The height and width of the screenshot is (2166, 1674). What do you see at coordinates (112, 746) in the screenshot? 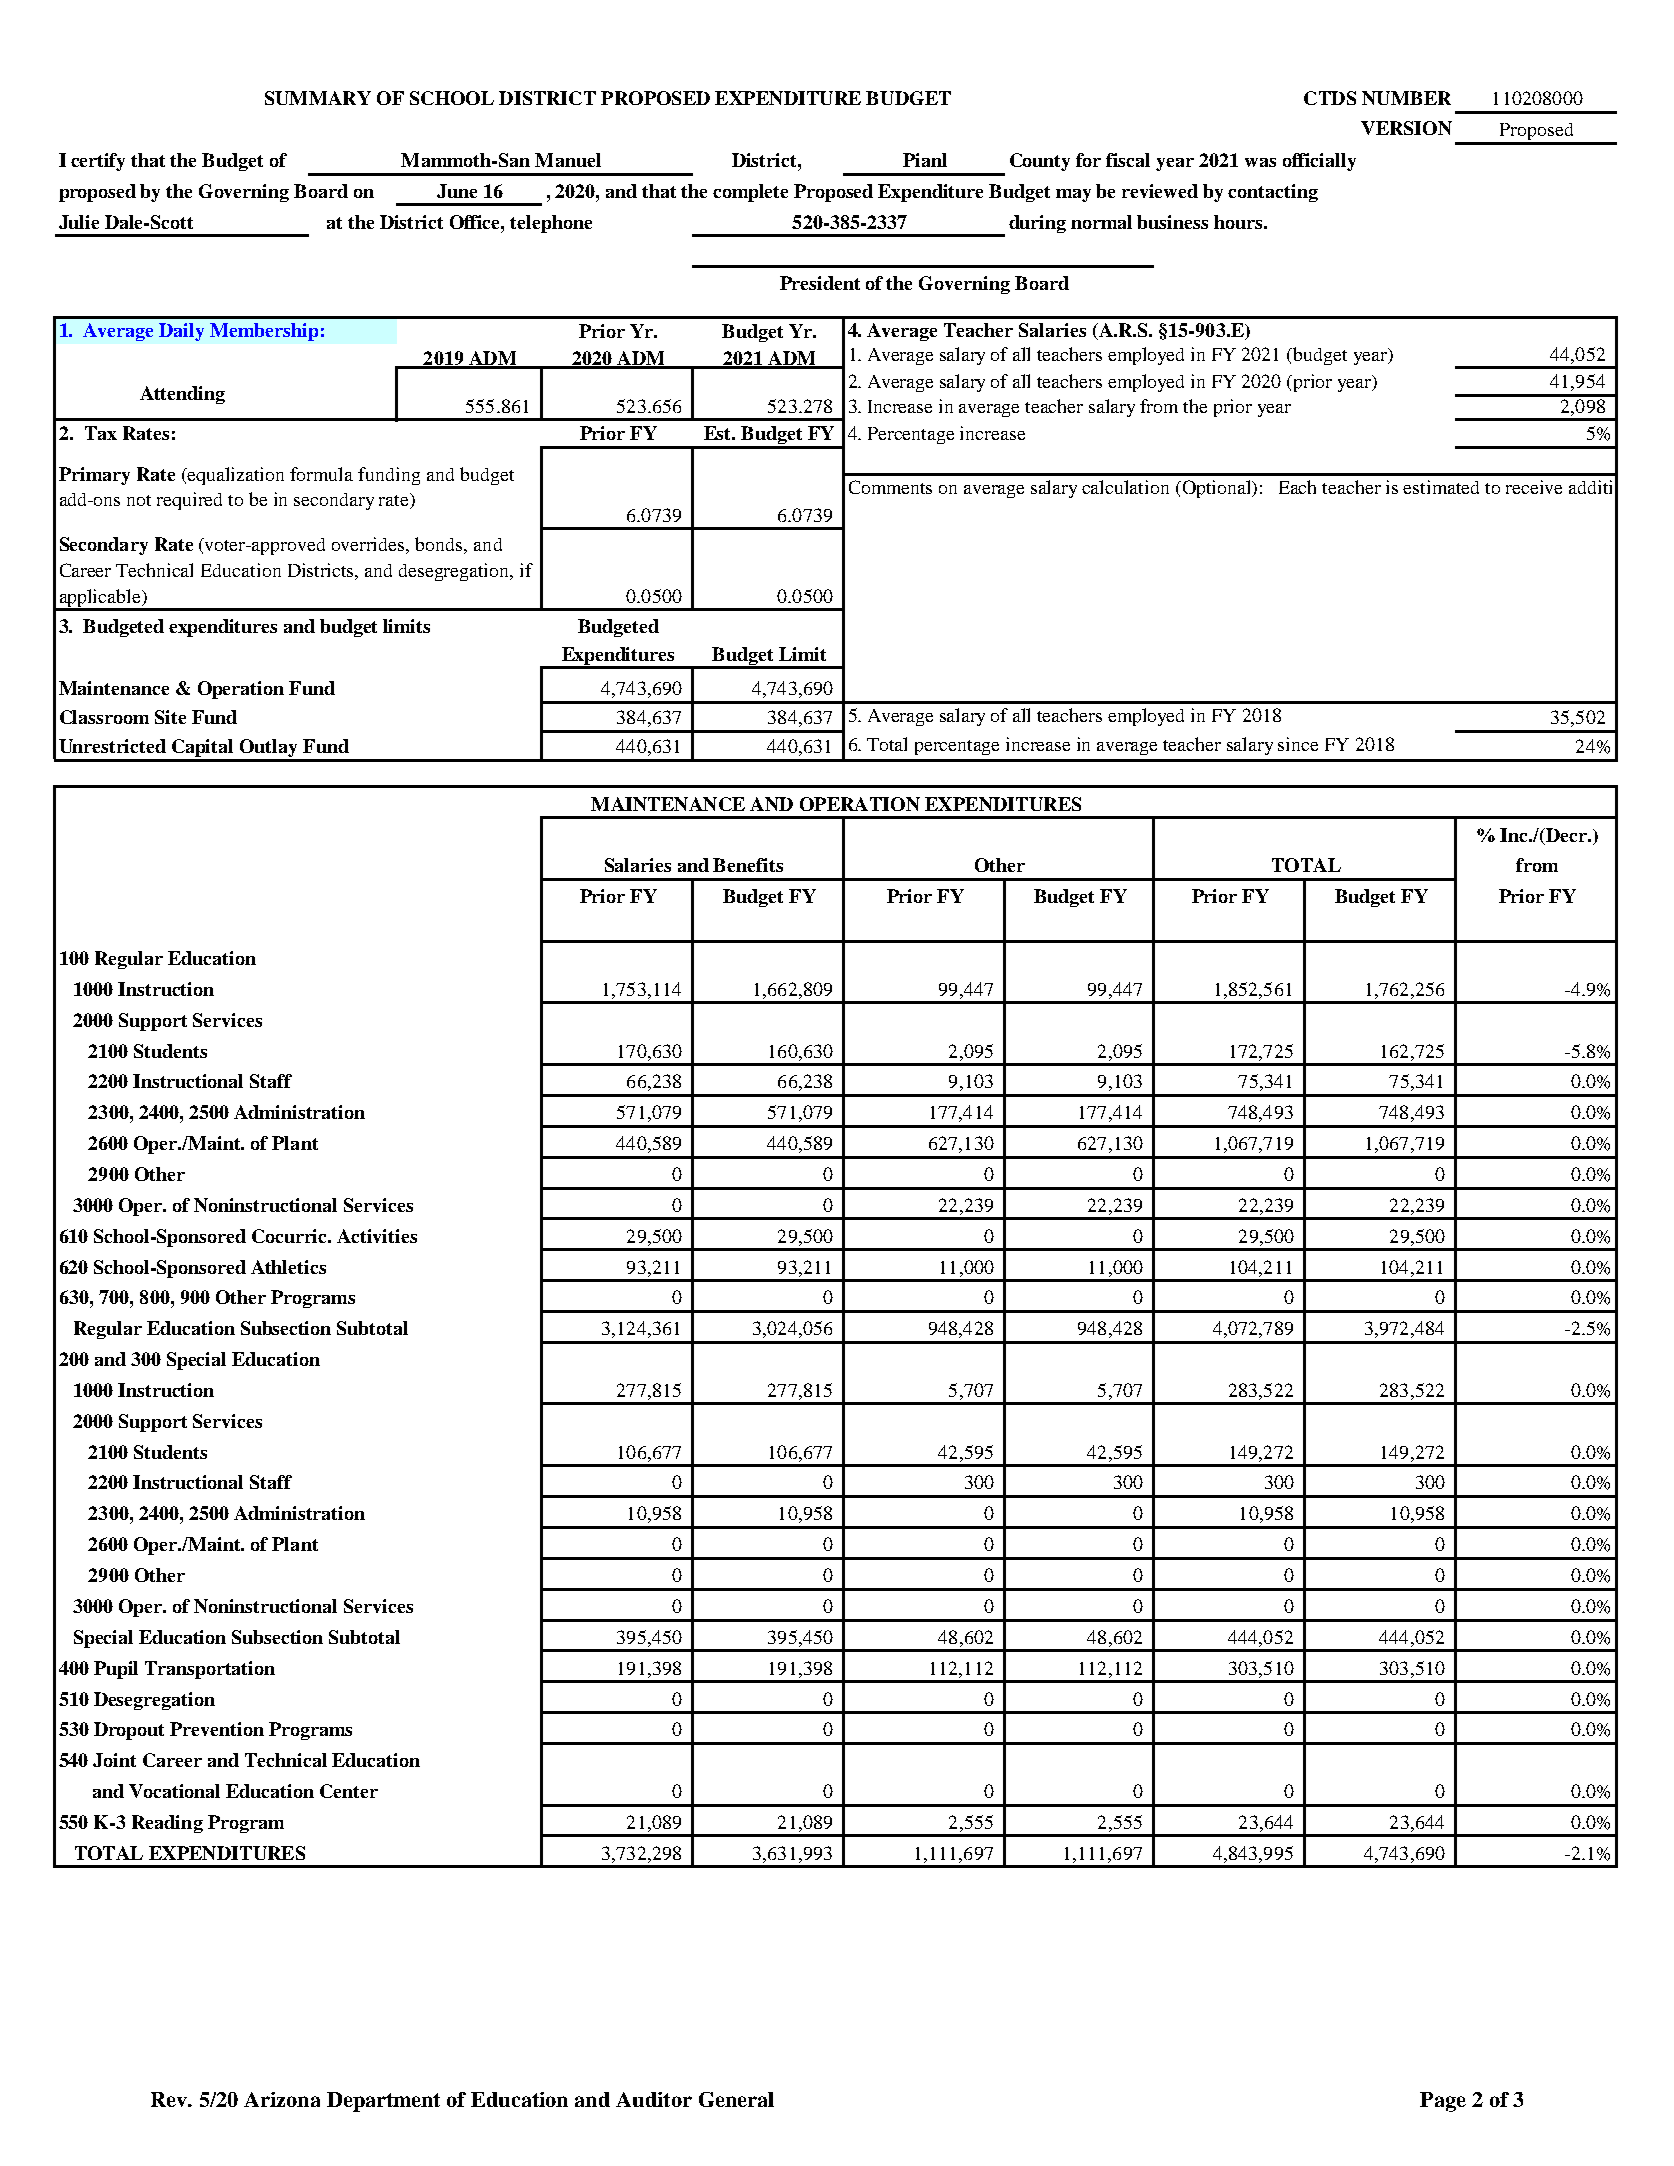
I see `Unrestricted` at bounding box center [112, 746].
